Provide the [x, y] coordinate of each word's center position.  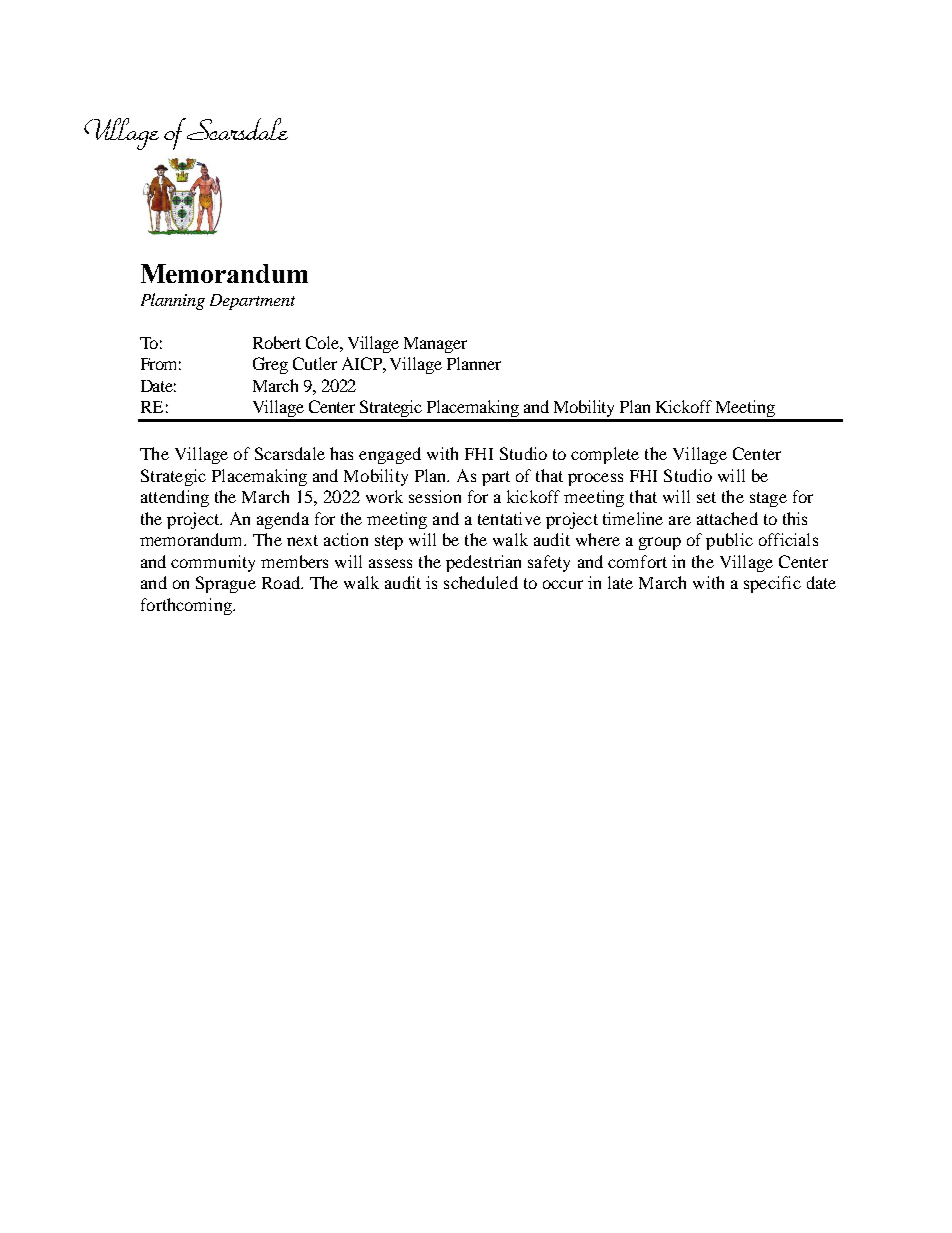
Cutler [315, 363]
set [706, 497]
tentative [509, 518]
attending [175, 498]
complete [605, 455]
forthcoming [187, 606]
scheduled [481, 582]
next [302, 540]
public [729, 541]
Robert [277, 342]
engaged [390, 455]
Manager [435, 345]
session [435, 496]
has [341, 453]
